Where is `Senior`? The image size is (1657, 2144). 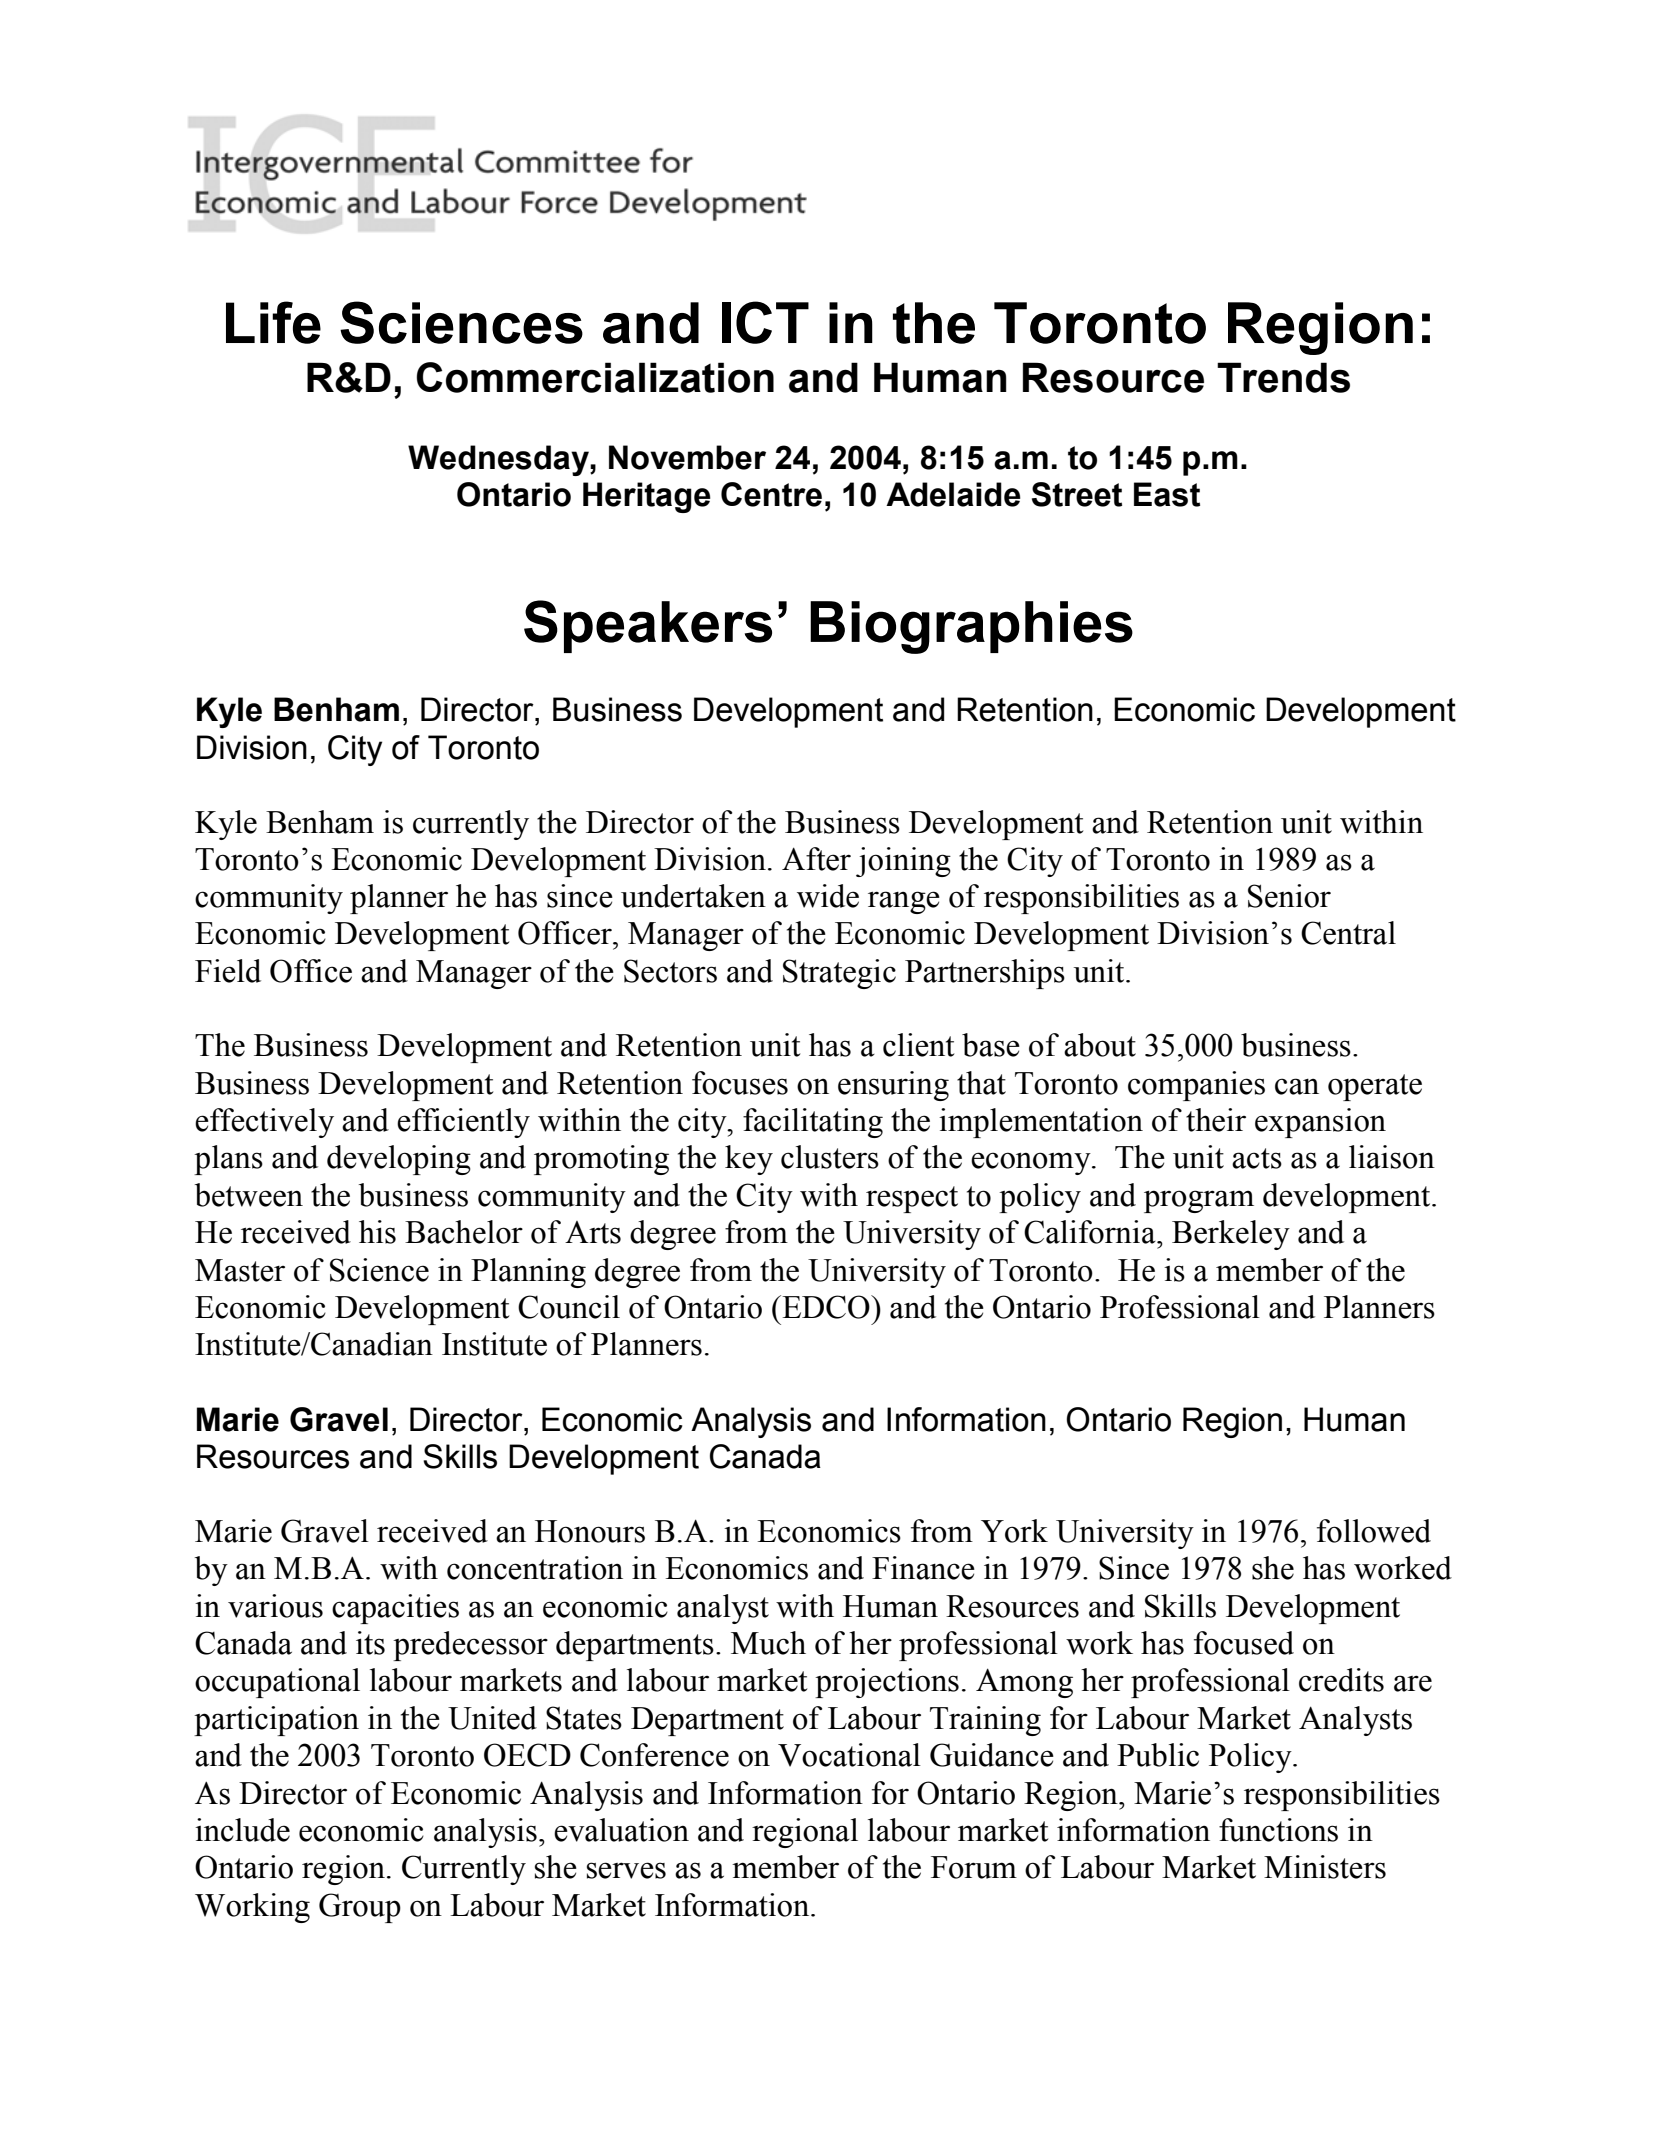
Senior is located at coordinates (1289, 896).
